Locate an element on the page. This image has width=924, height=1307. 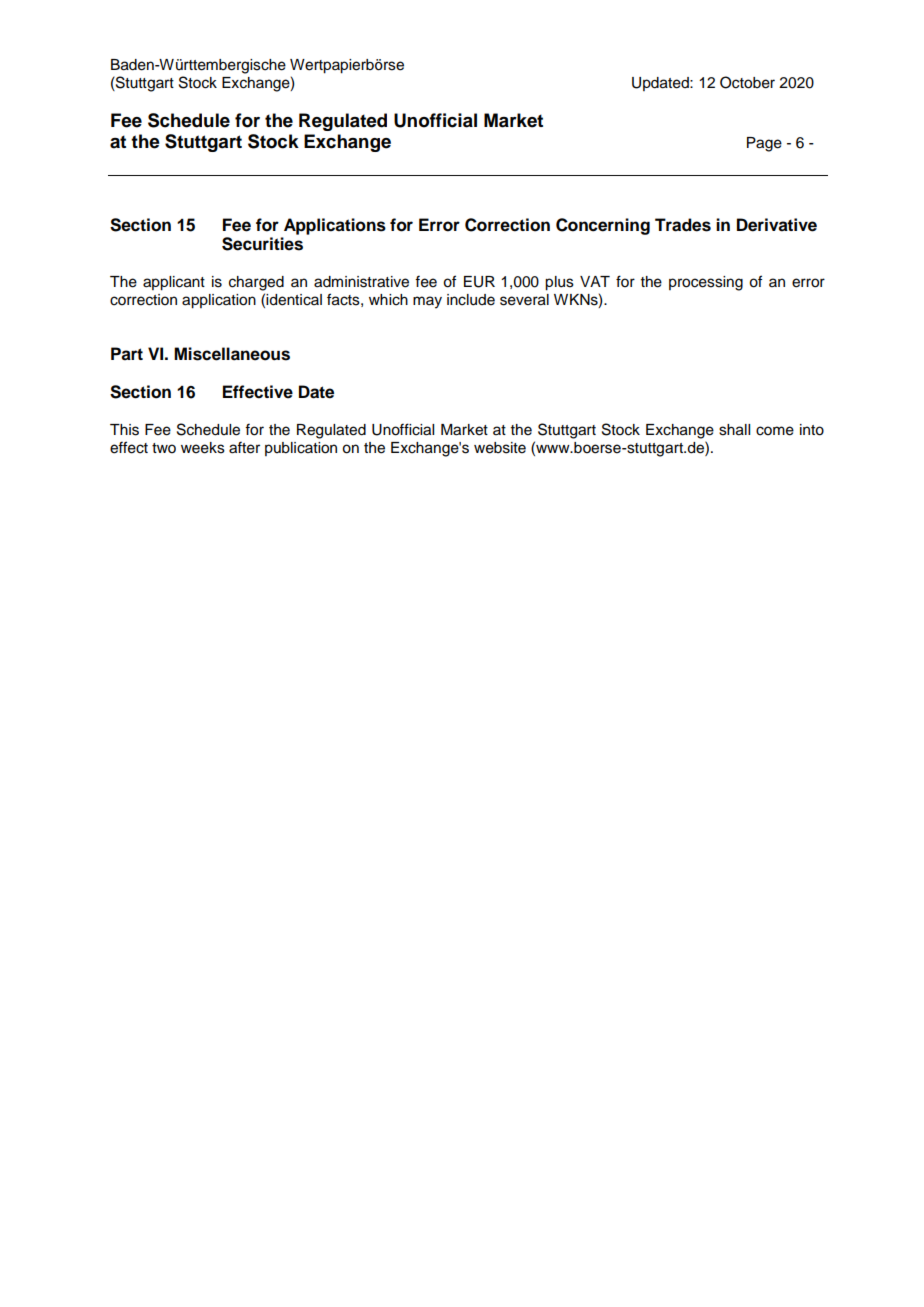
Trades is located at coordinates (683, 225).
